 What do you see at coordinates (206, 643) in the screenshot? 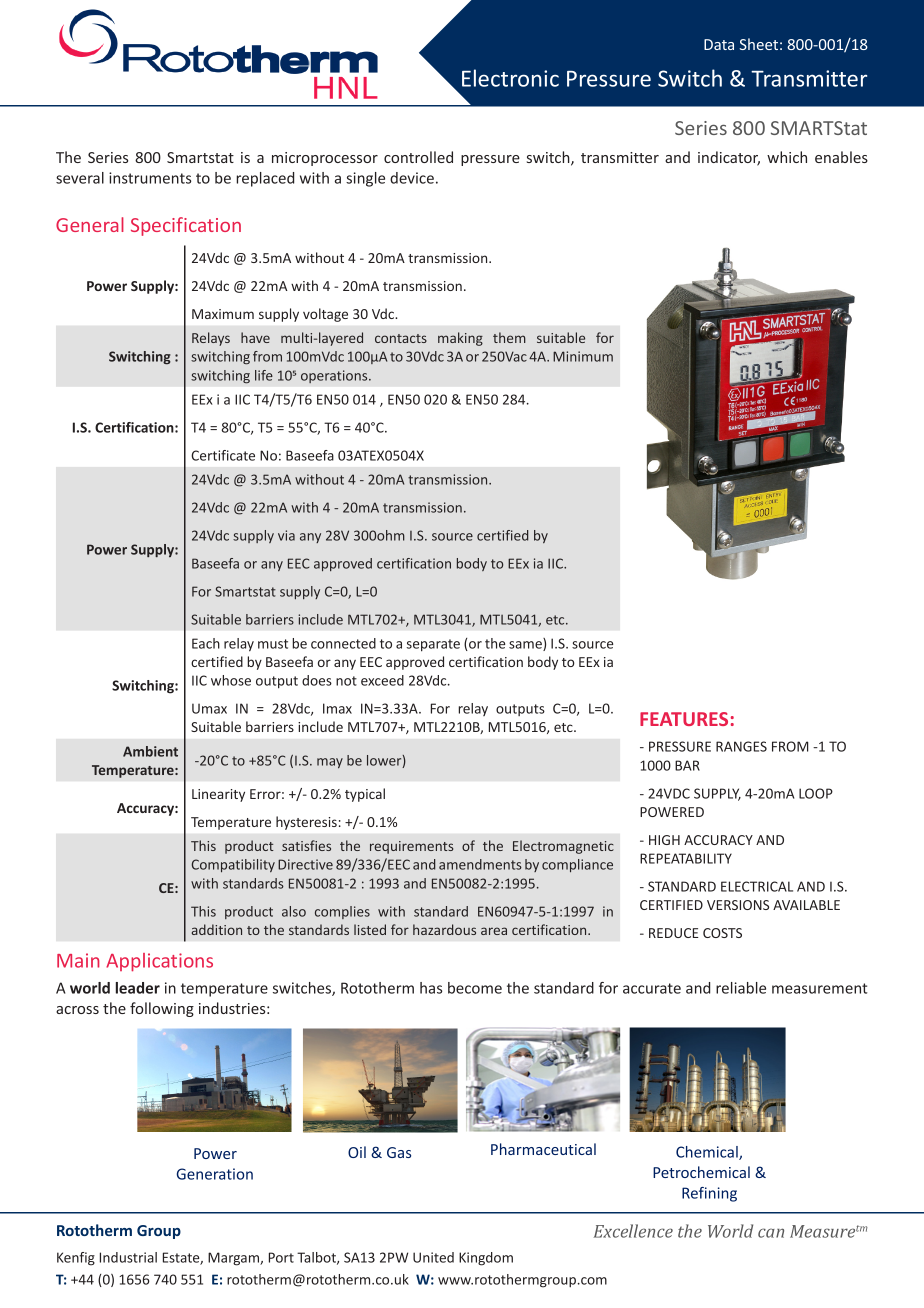
I see `Each` at bounding box center [206, 643].
